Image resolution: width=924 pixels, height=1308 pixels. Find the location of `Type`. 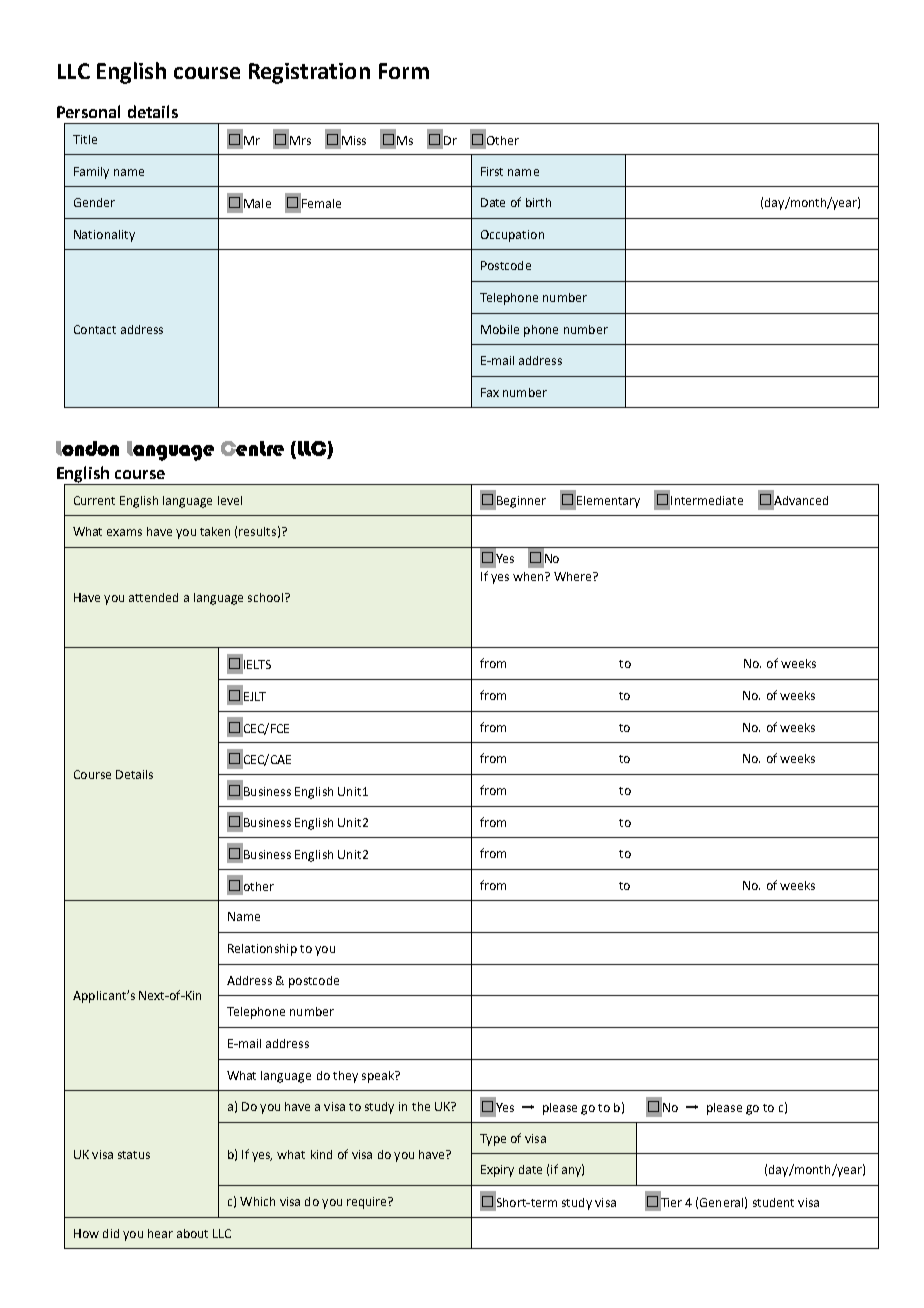

Type is located at coordinates (493, 1140).
